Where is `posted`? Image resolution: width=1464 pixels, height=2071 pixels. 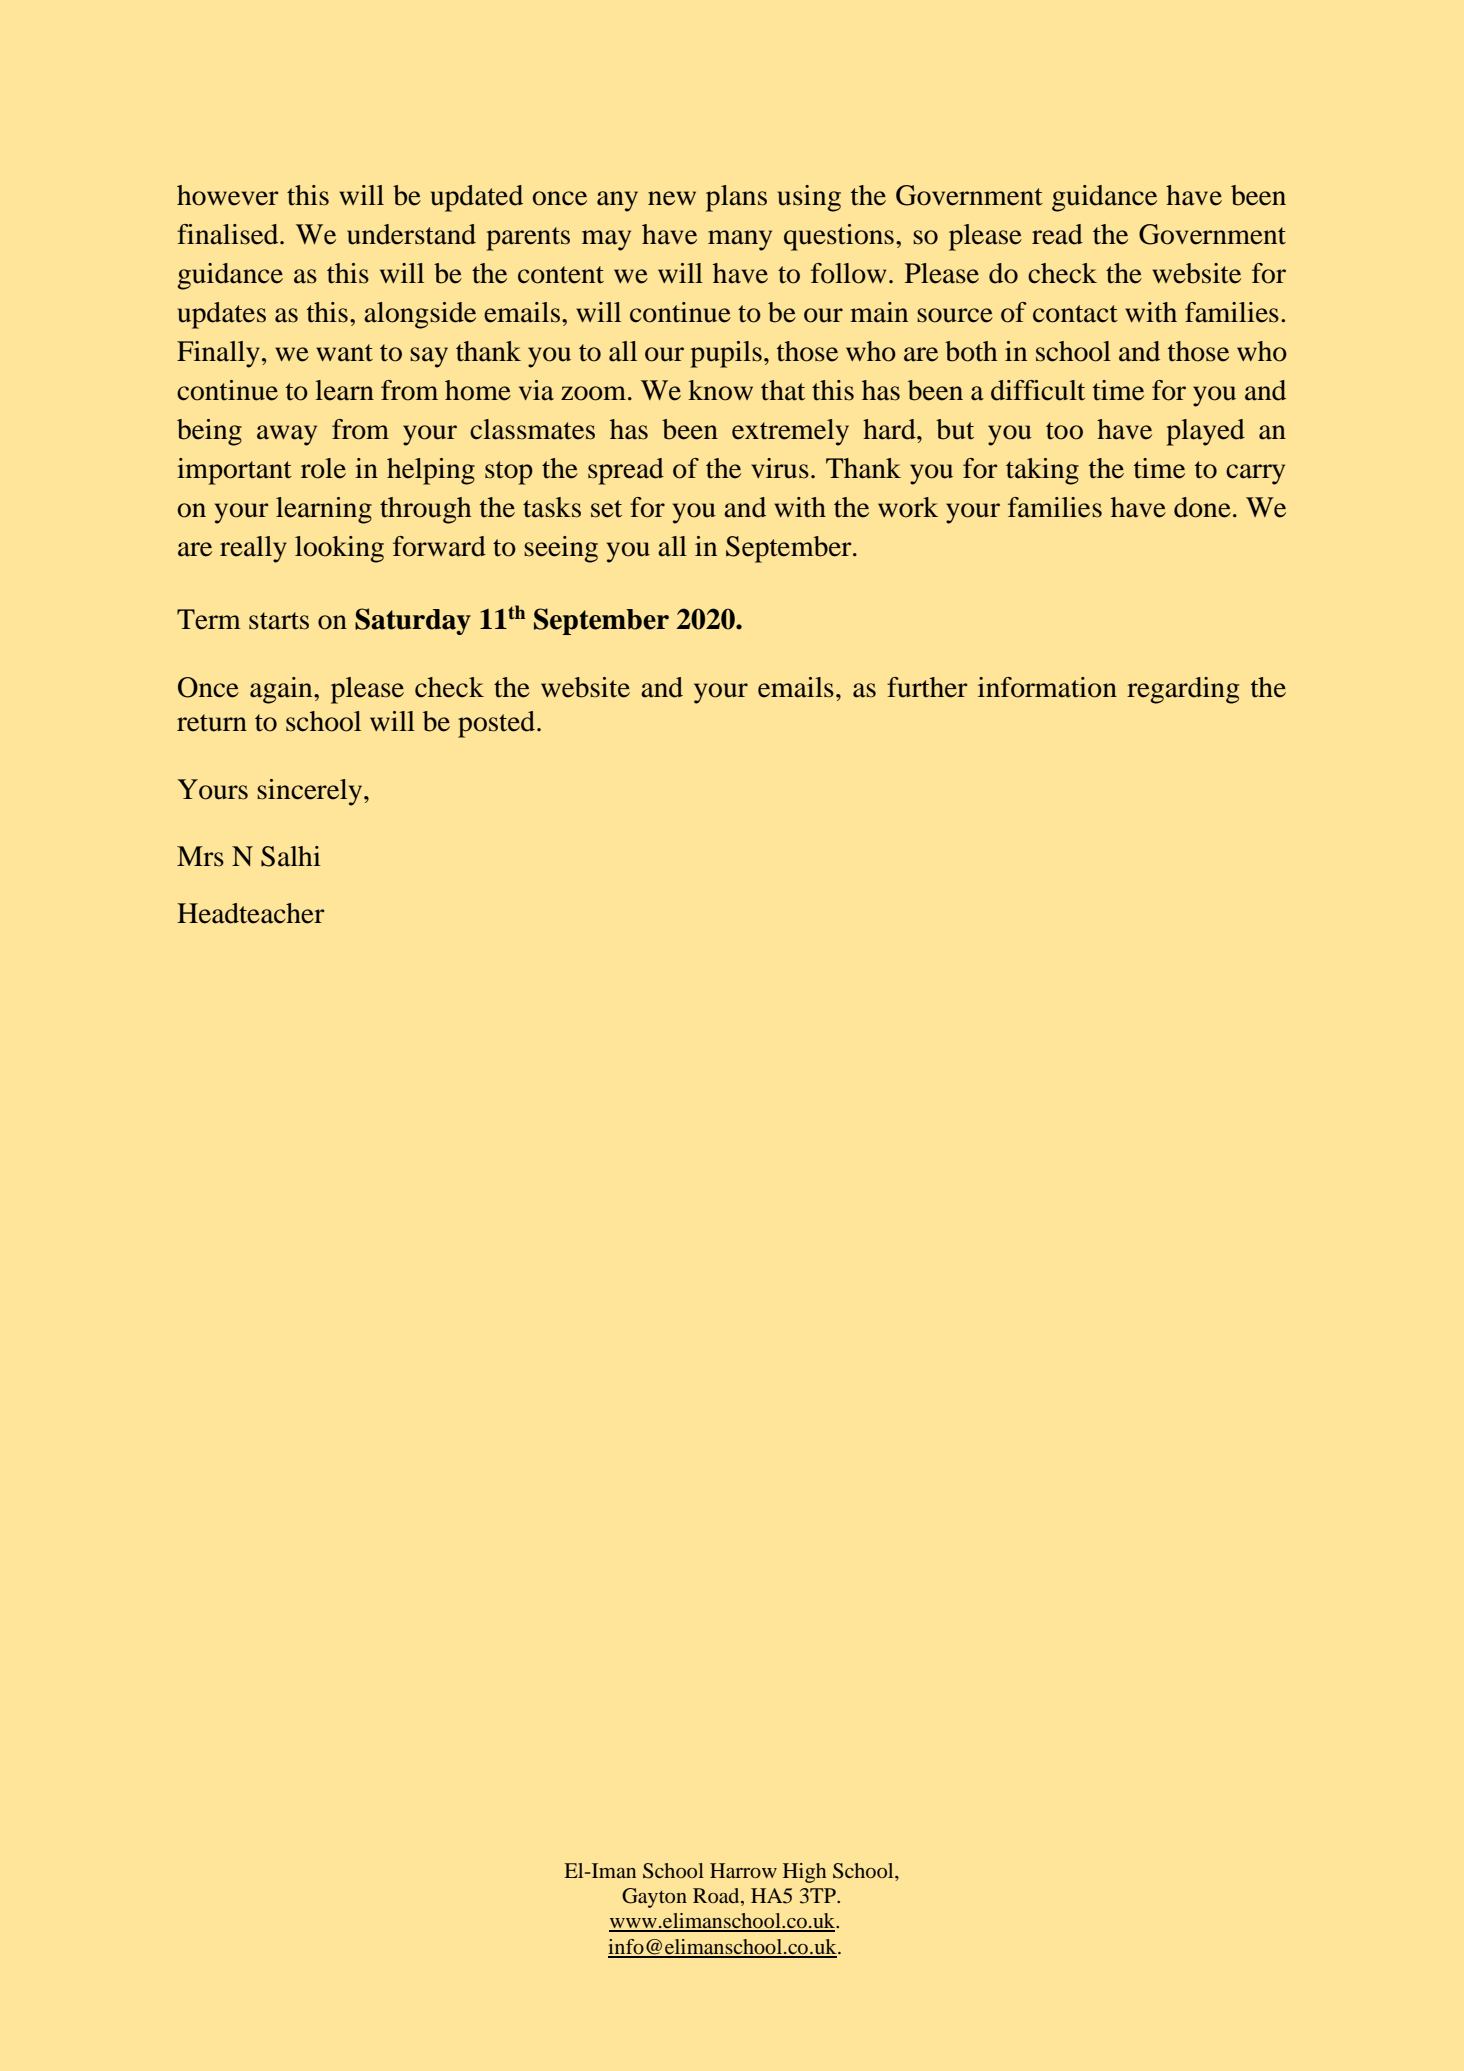 posted is located at coordinates (498, 724).
